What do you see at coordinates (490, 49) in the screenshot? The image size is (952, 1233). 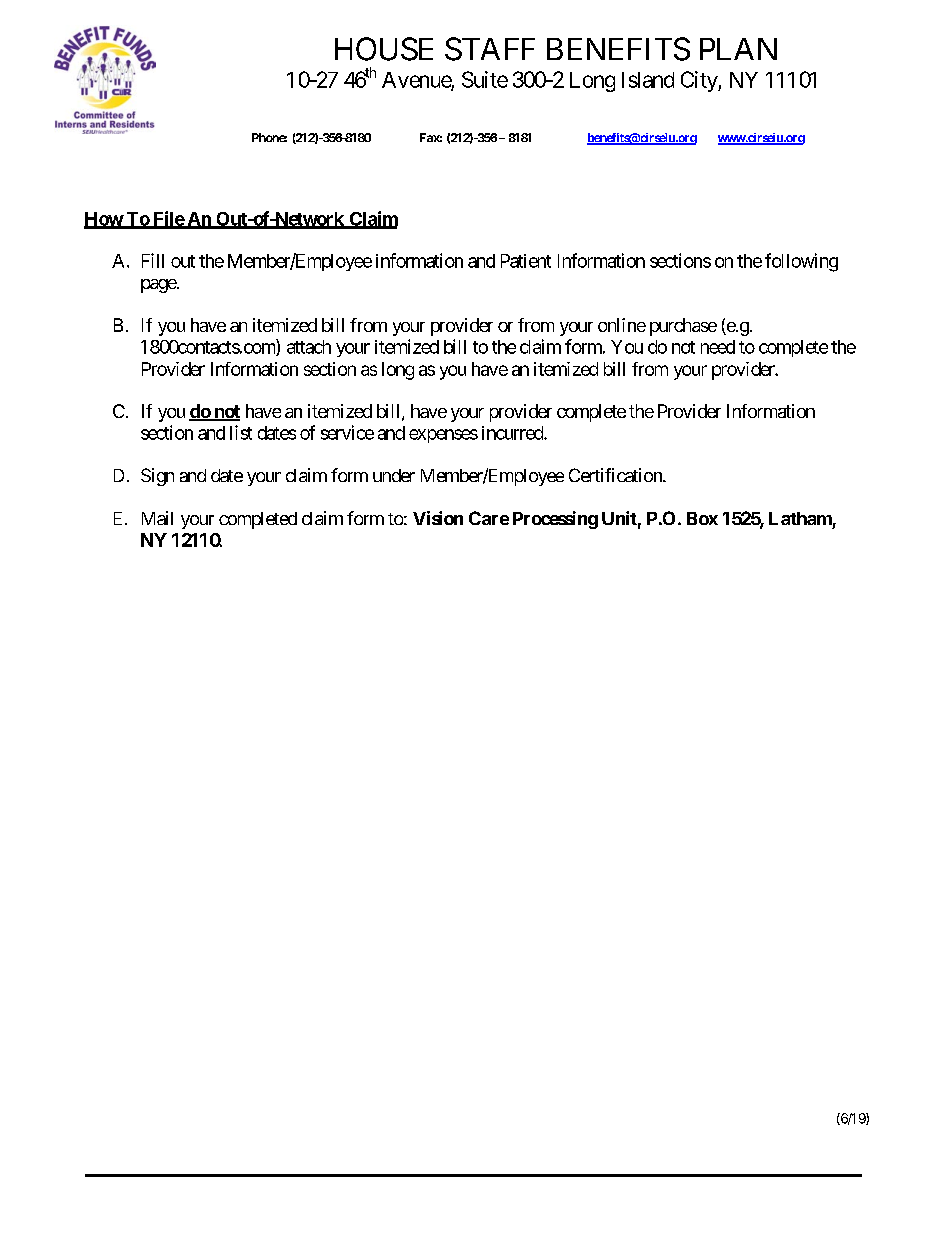 I see `STAFF` at bounding box center [490, 49].
